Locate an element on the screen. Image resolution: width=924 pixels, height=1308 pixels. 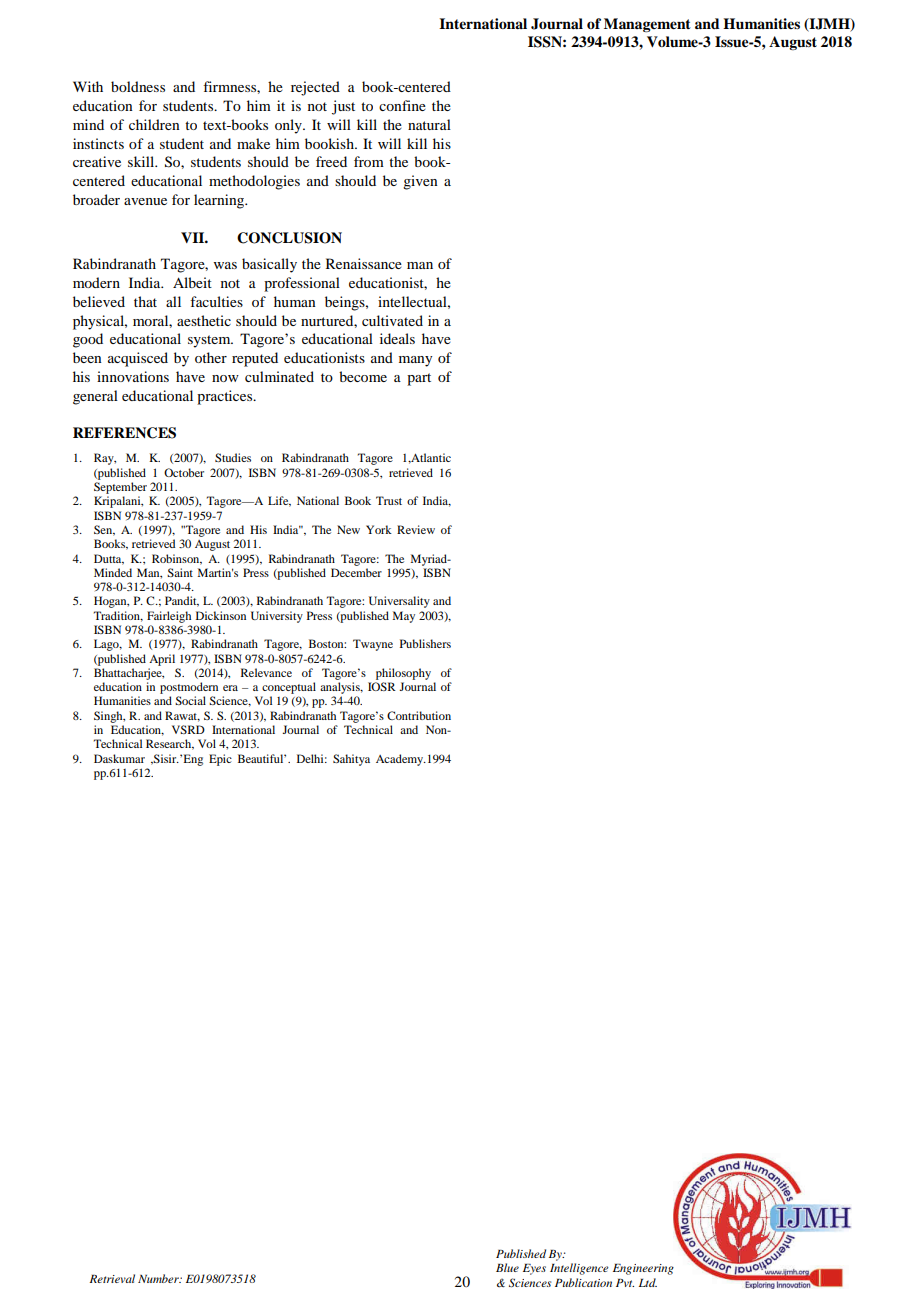
Contribution is located at coordinates (419, 715).
